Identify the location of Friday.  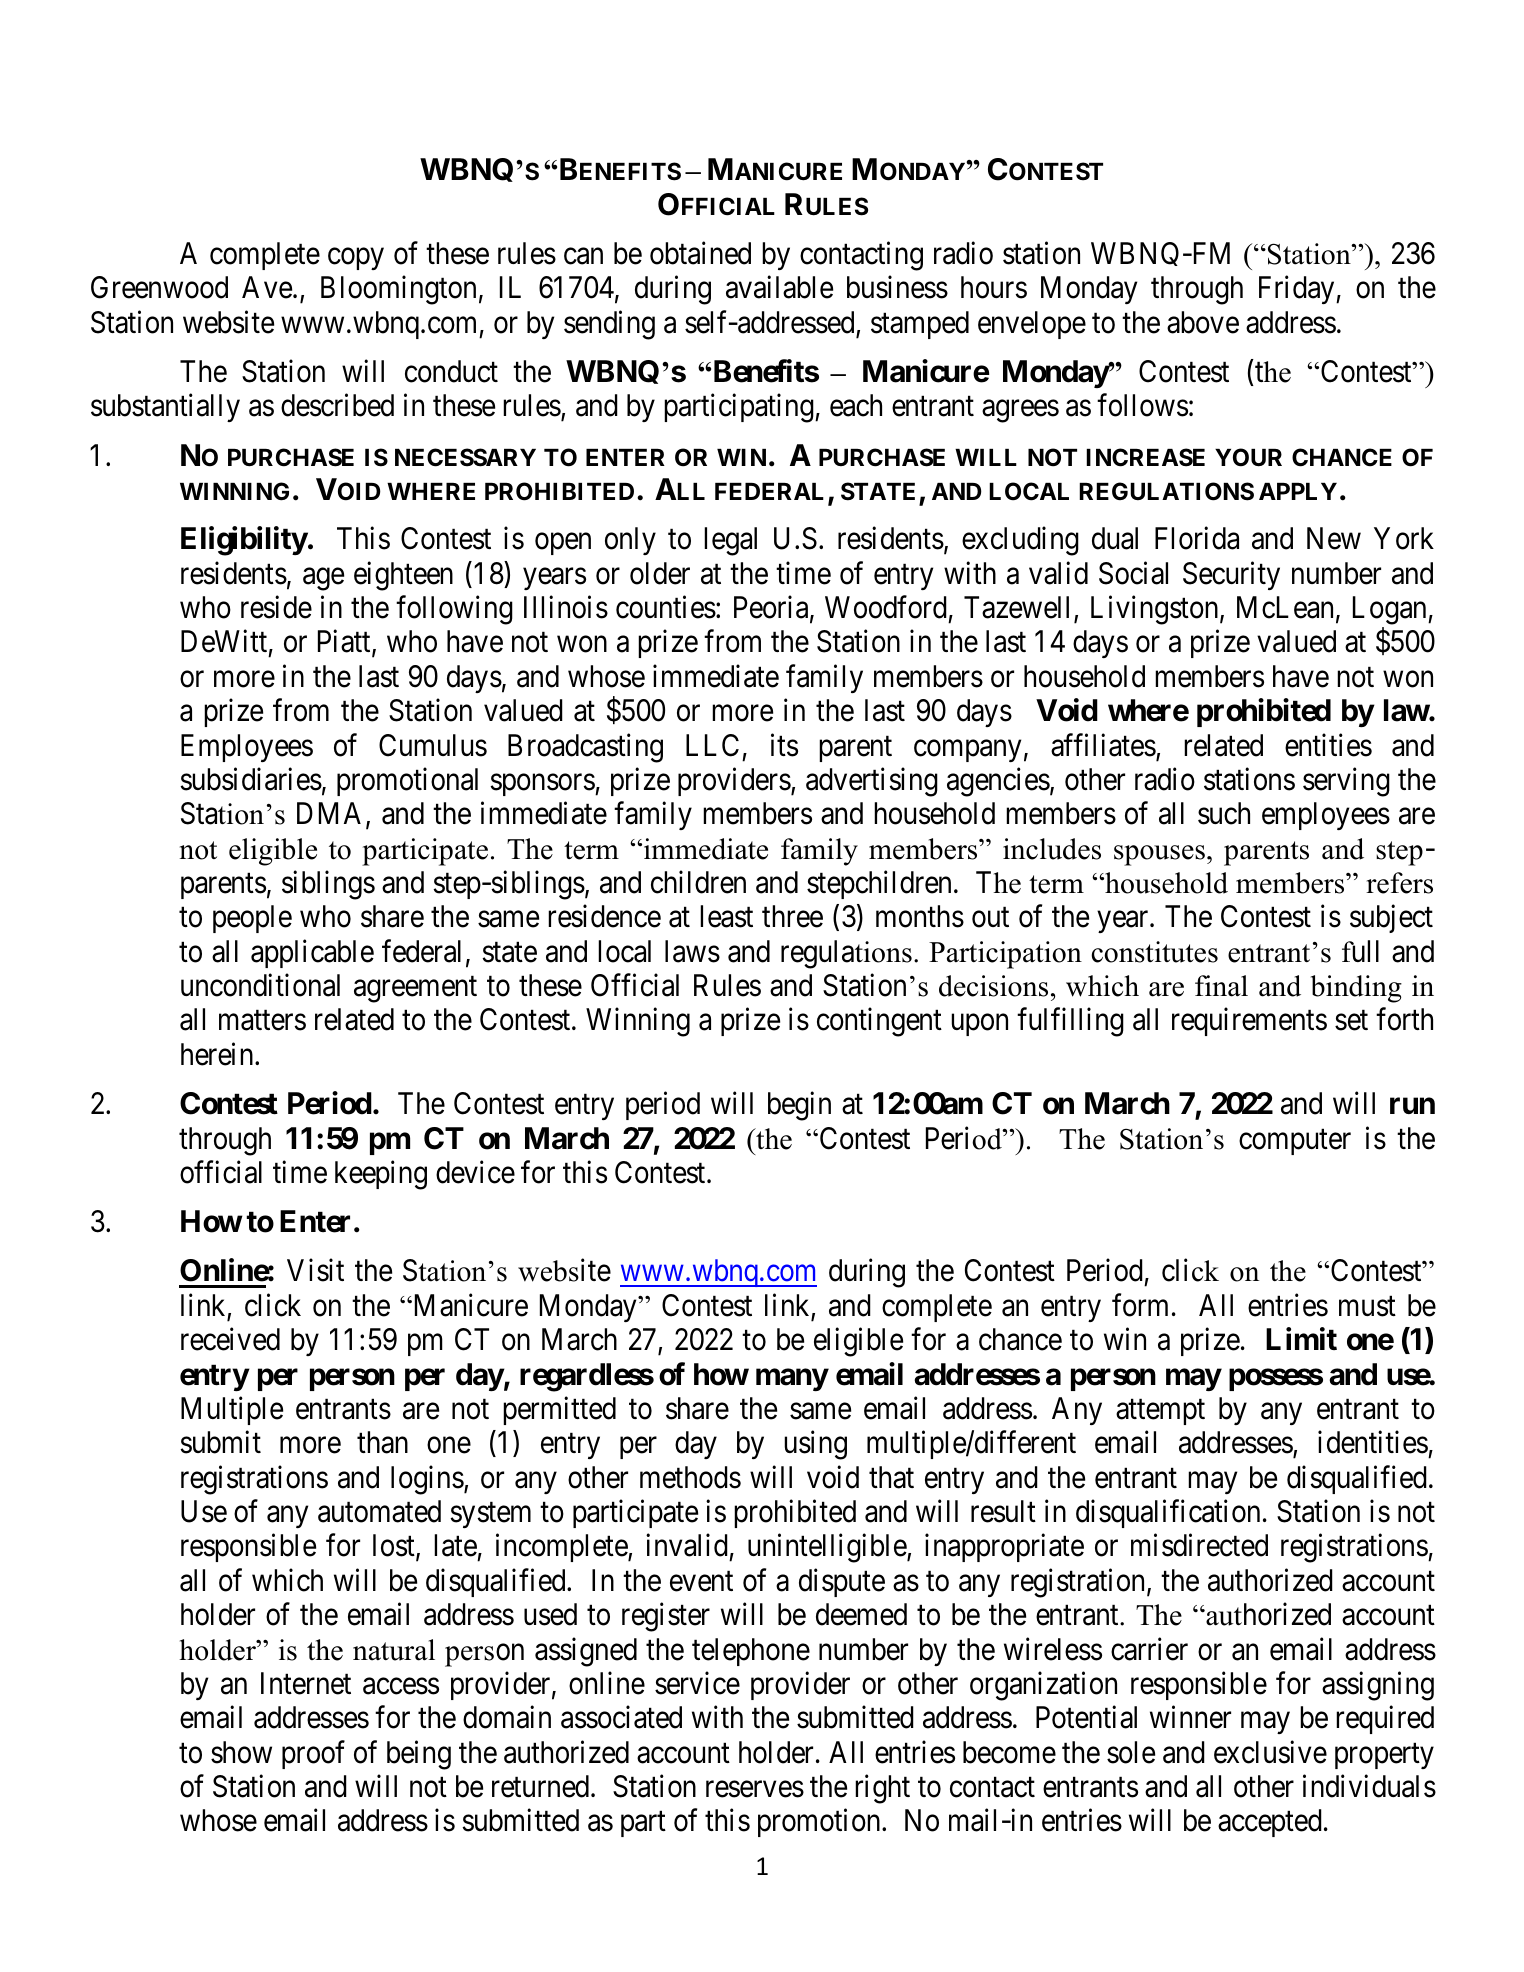
(1298, 290).
